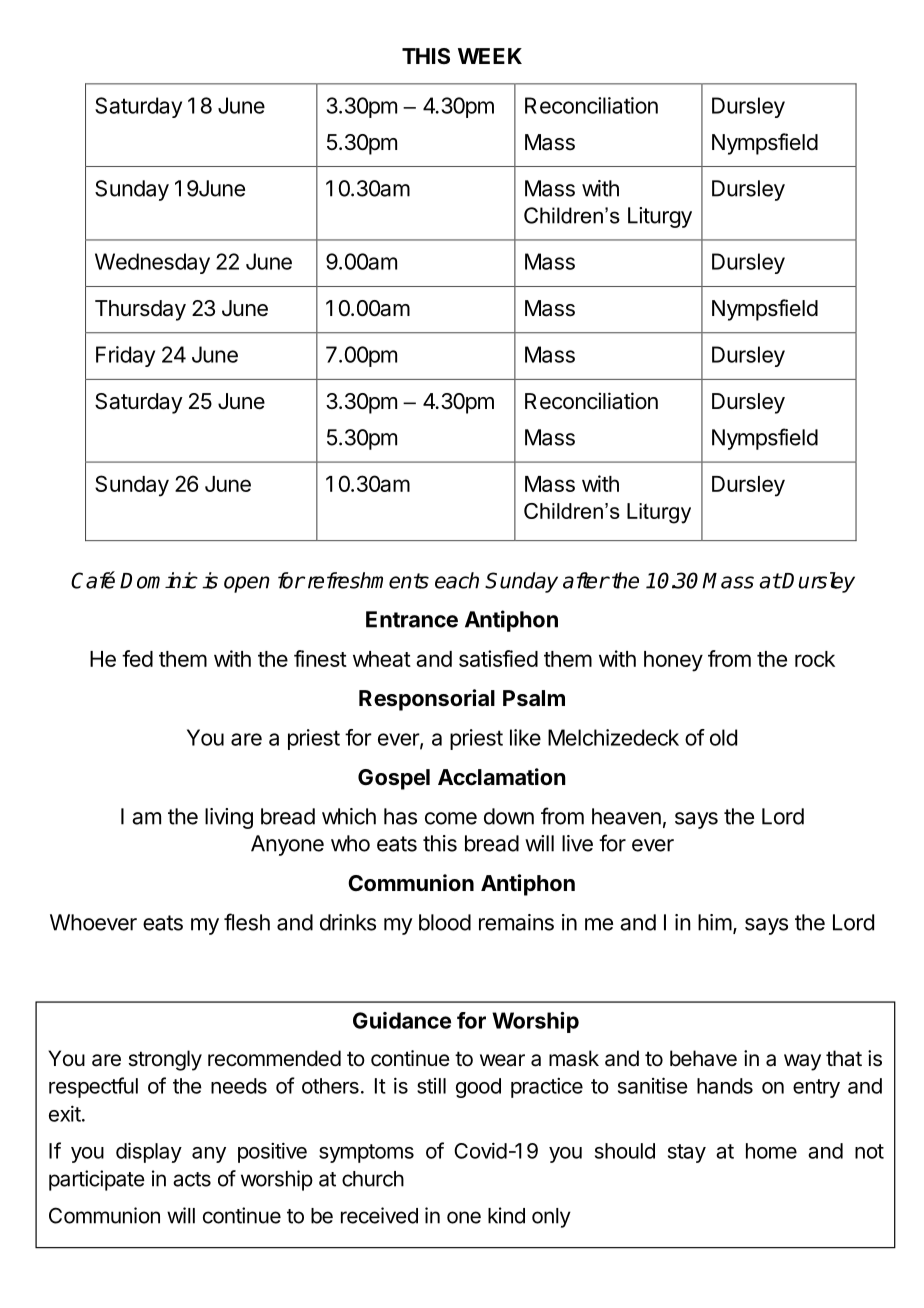 The image size is (924, 1308). What do you see at coordinates (247, 922) in the document?
I see `flesh` at bounding box center [247, 922].
